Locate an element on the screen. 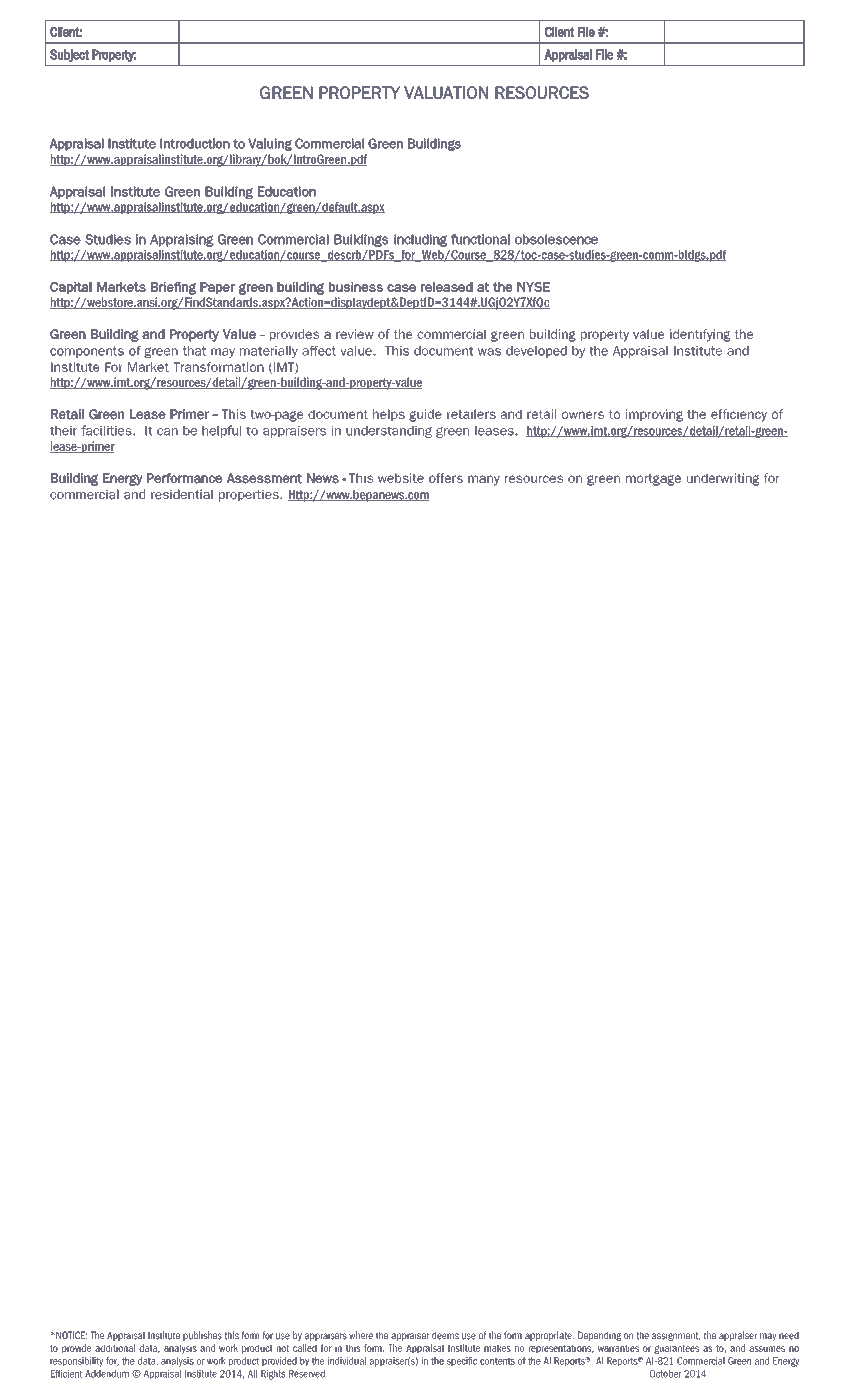 The height and width of the screenshot is (1400, 849). obsolescence is located at coordinates (556, 239).
